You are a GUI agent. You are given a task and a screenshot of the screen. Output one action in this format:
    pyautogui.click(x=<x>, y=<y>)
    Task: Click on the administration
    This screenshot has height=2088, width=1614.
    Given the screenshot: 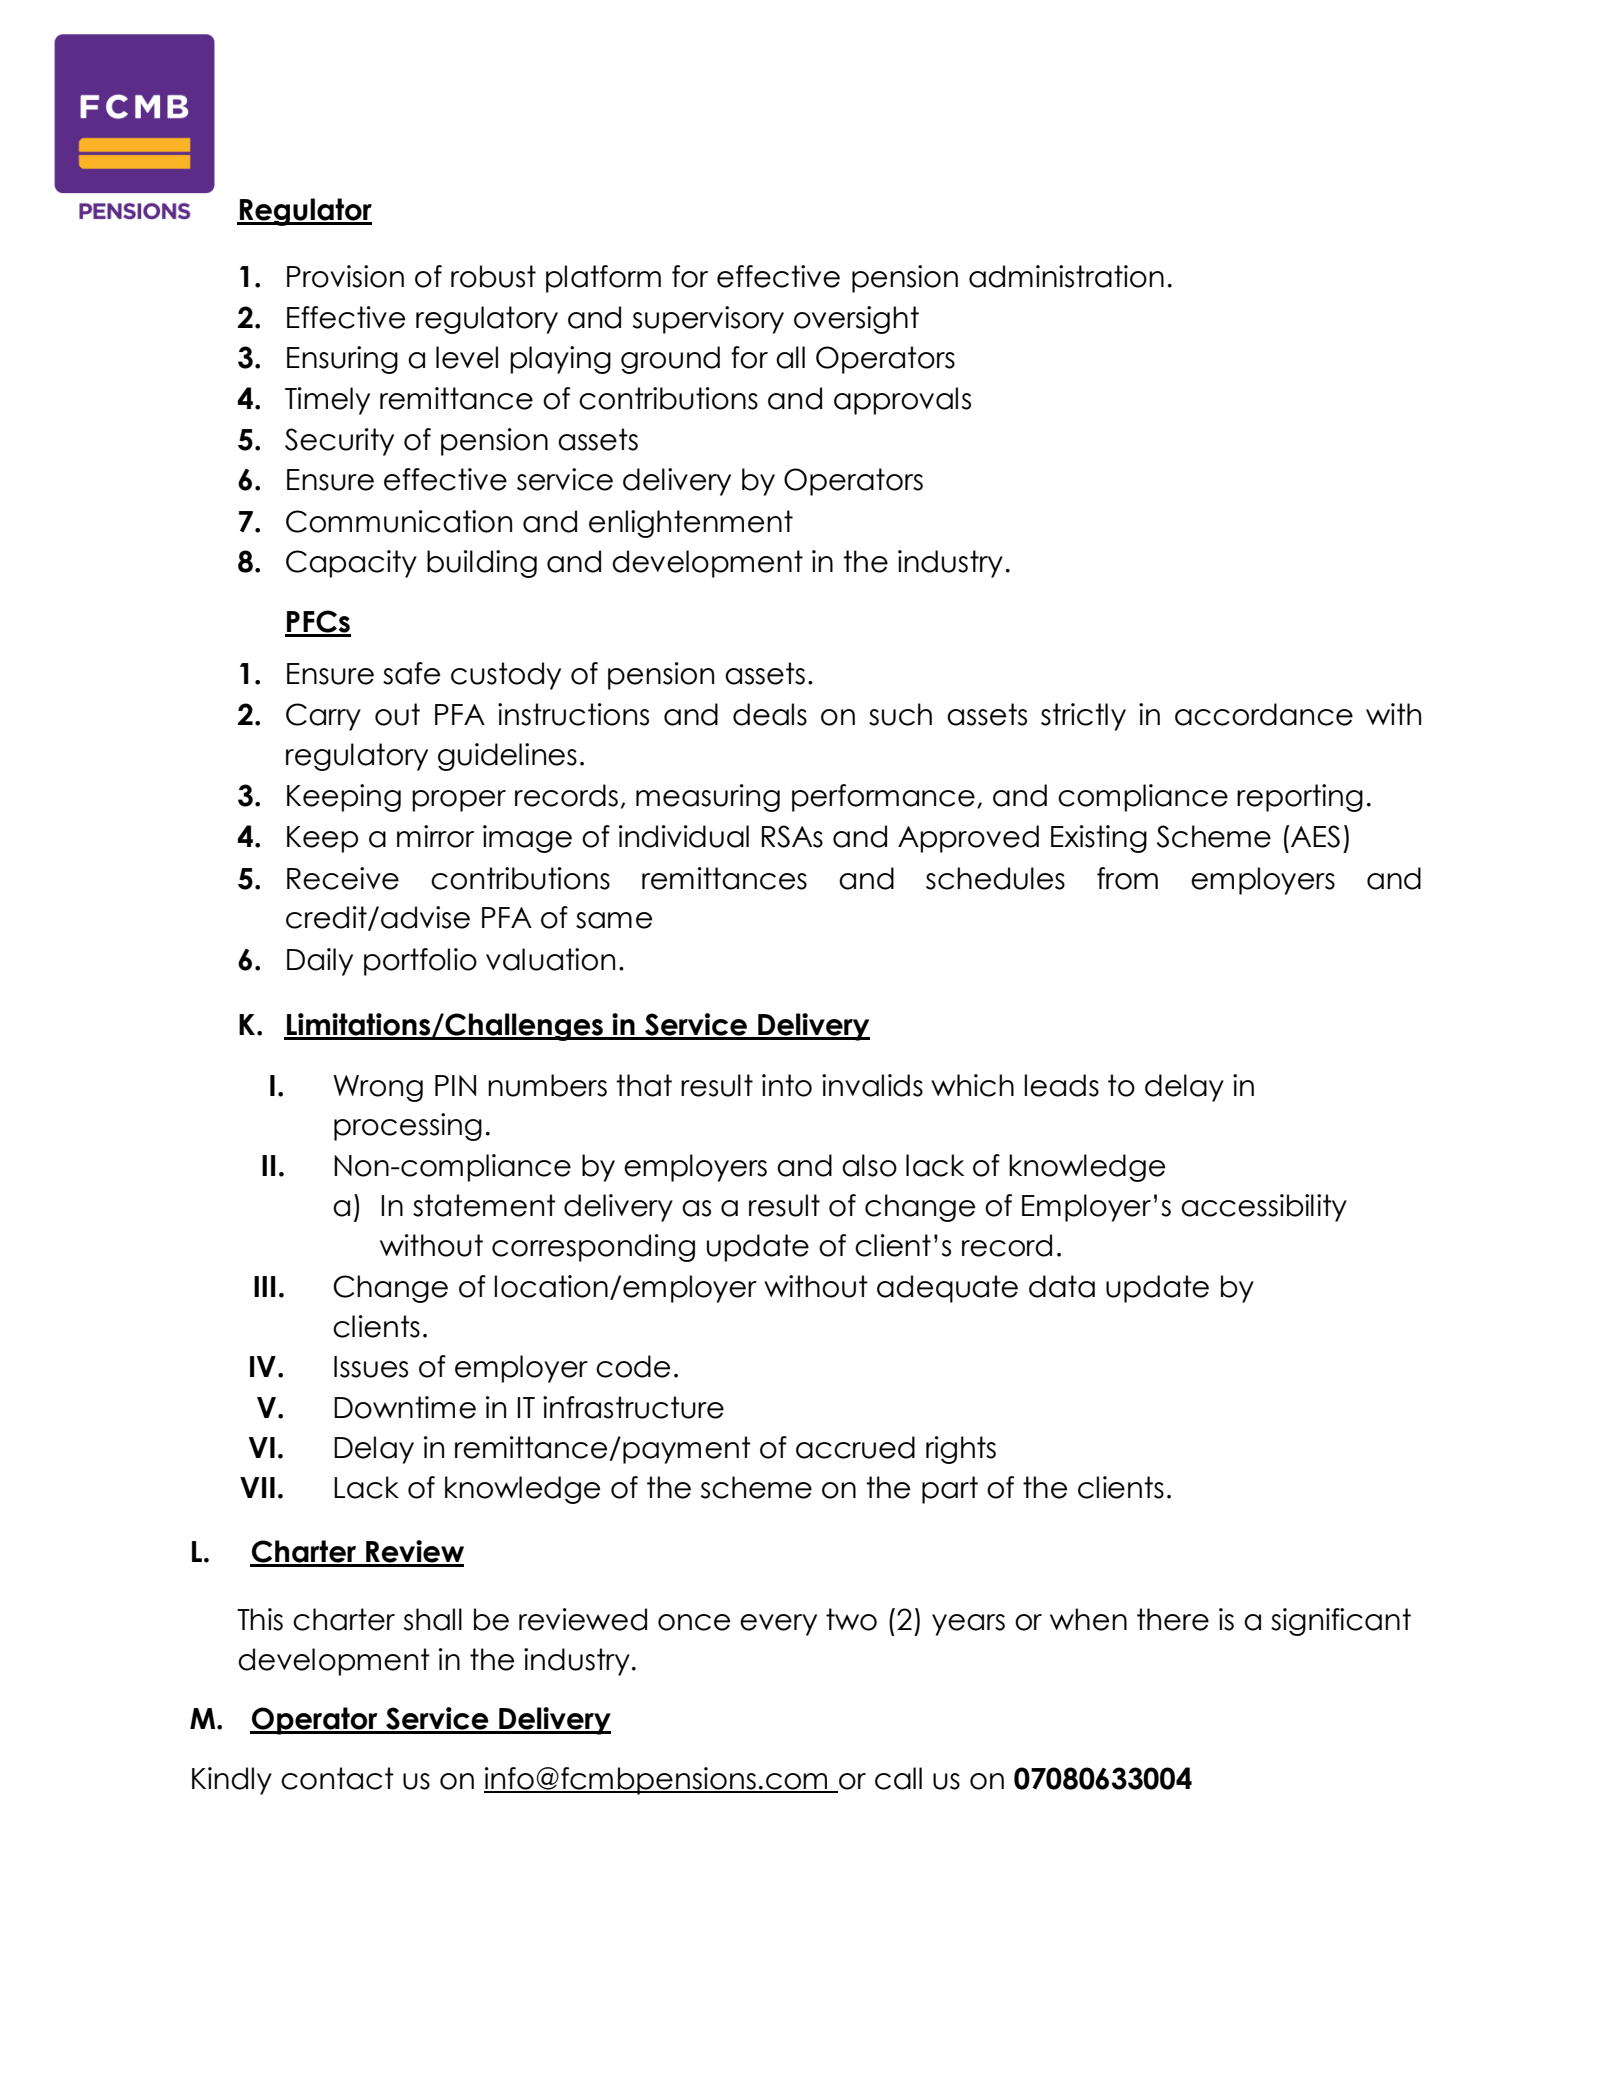 What is the action you would take?
    pyautogui.click(x=1066, y=276)
